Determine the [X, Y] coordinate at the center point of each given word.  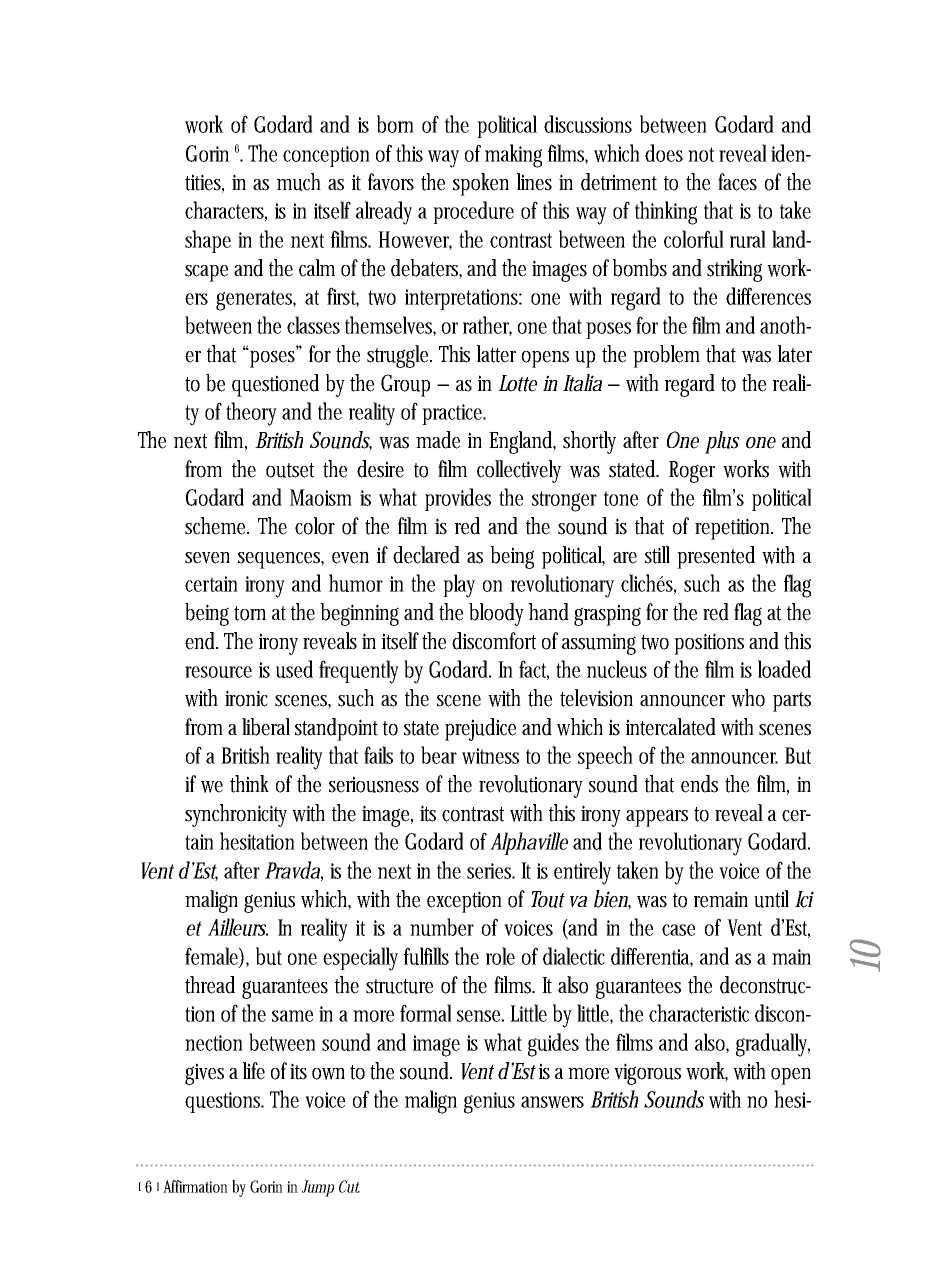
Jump [318, 1188]
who [748, 698]
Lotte [517, 383]
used [294, 669]
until [771, 899]
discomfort [494, 641]
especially [360, 959]
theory [251, 414]
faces [737, 182]
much [299, 182]
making [513, 156]
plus [722, 442]
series [490, 871]
